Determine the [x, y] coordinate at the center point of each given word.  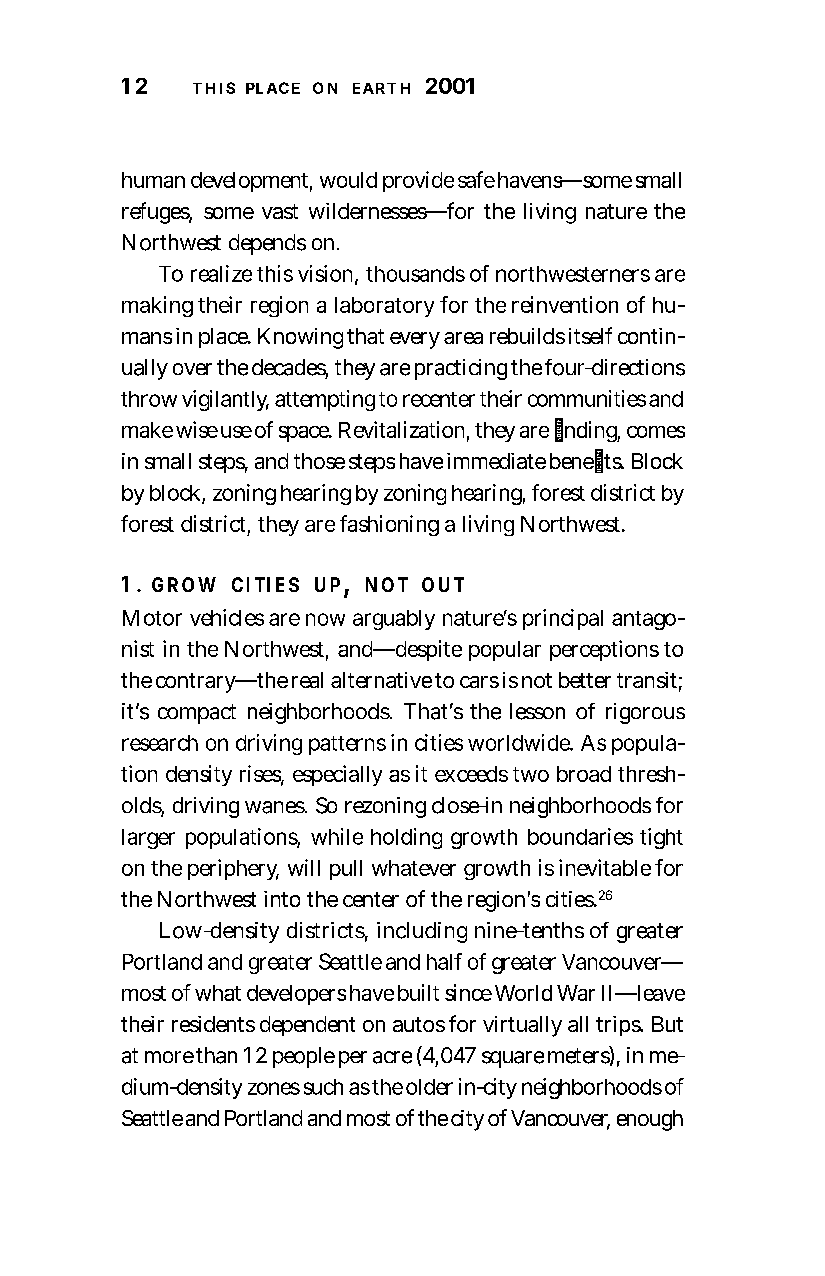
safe [476, 179]
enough [650, 1120]
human [153, 180]
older [429, 1087]
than [216, 1055]
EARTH [381, 88]
